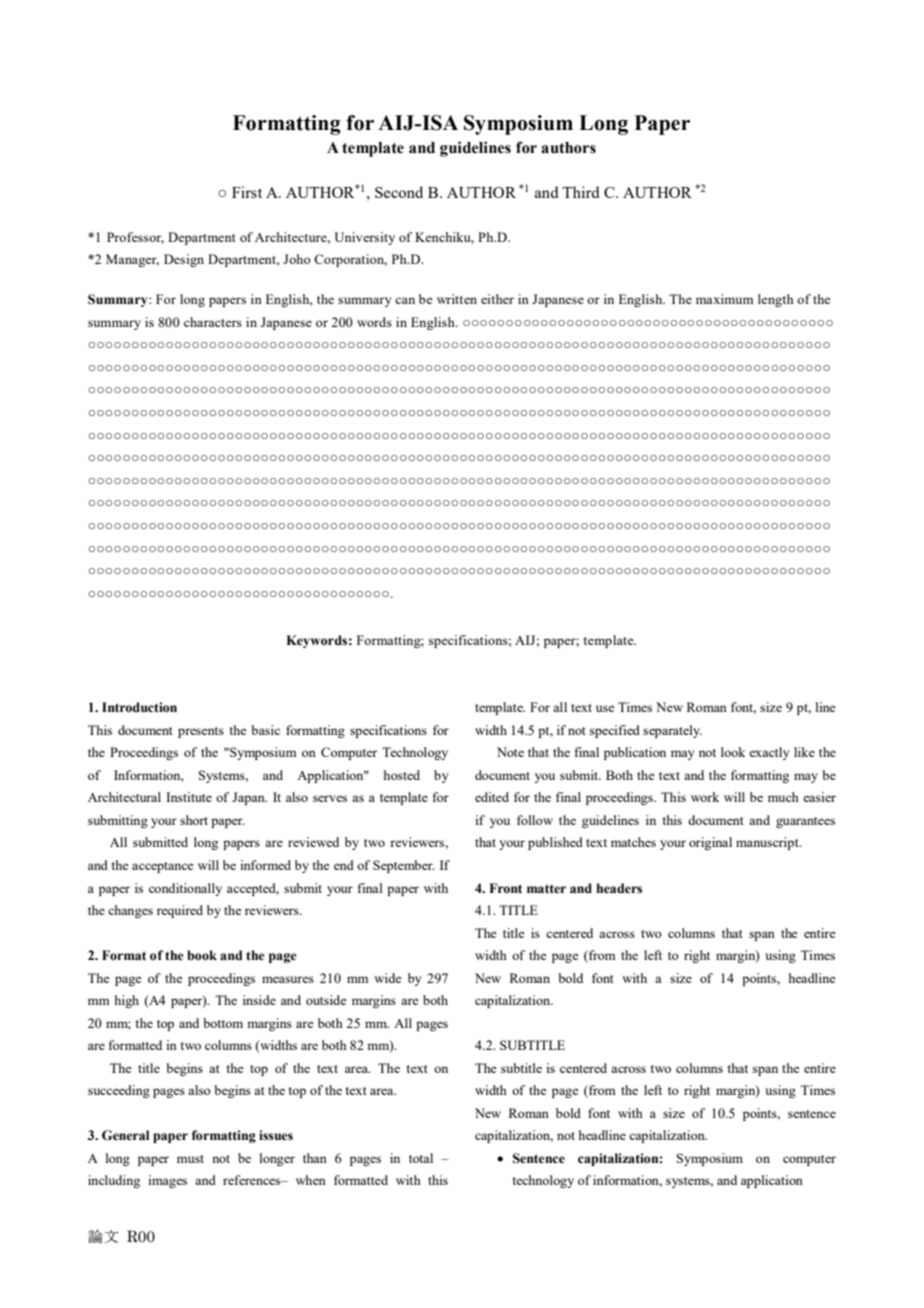  What do you see at coordinates (139, 707) in the screenshot?
I see `Introduction` at bounding box center [139, 707].
